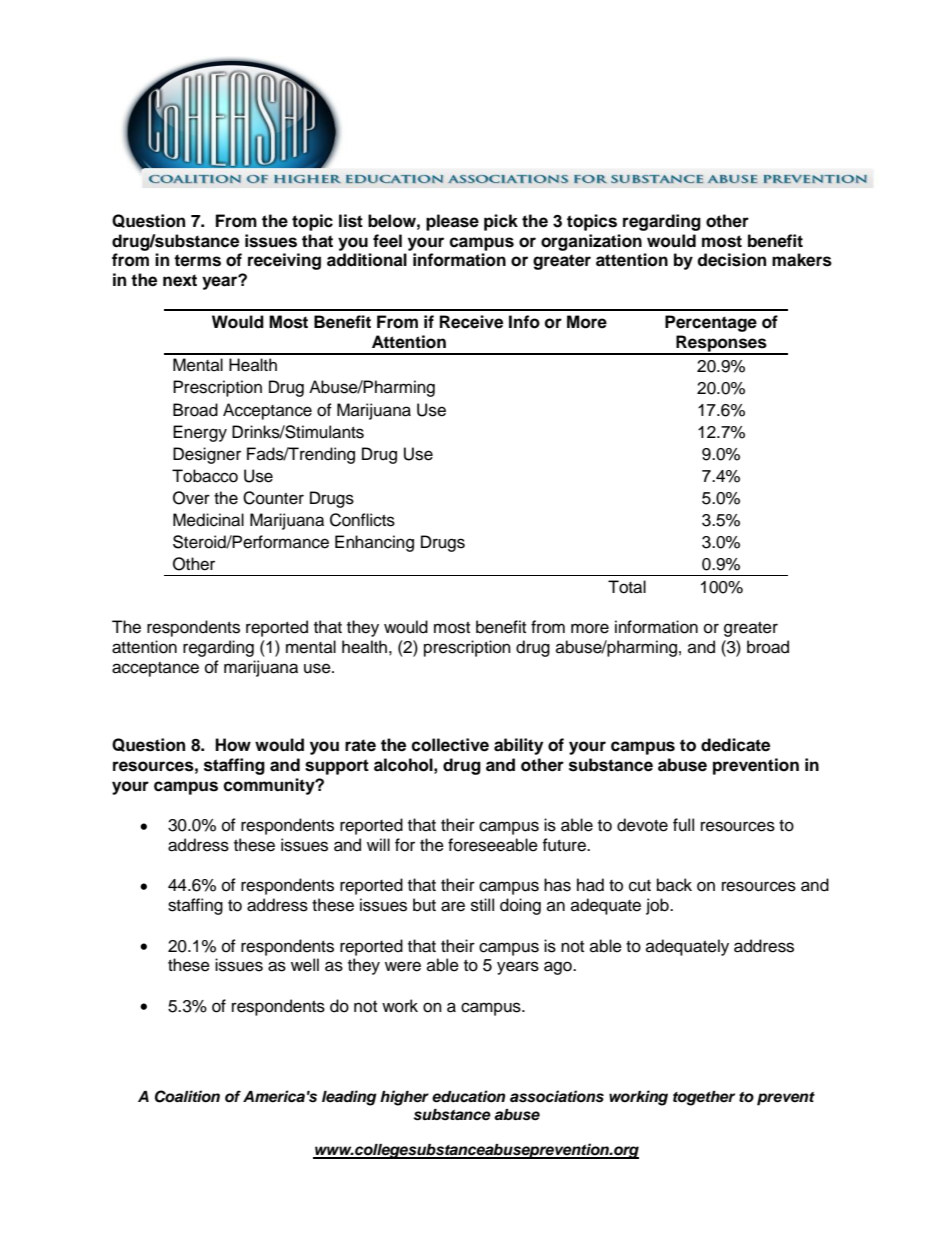 The image size is (952, 1233). What do you see at coordinates (711, 323) in the screenshot?
I see `Percentage` at bounding box center [711, 323].
